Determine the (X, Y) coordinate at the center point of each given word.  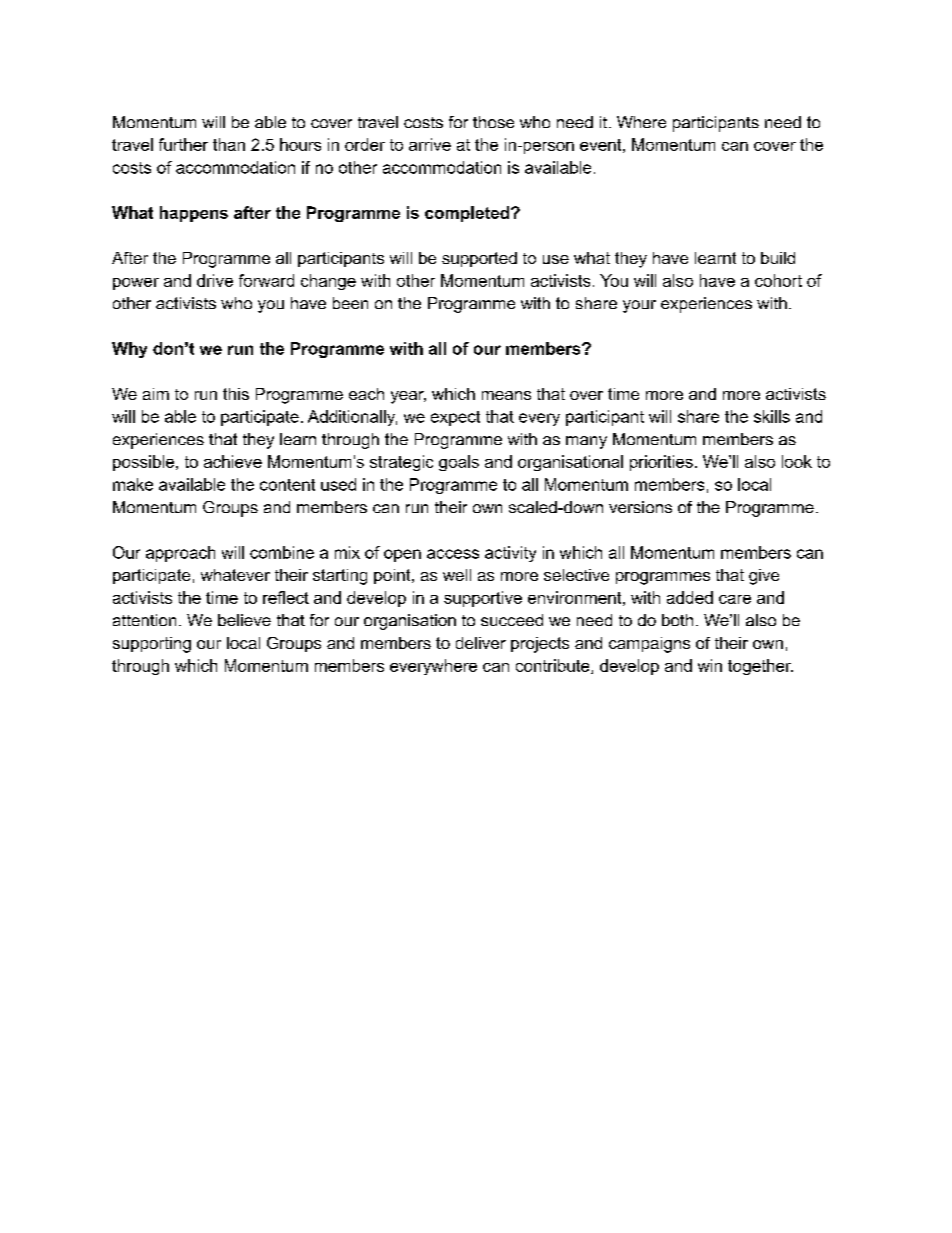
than (229, 144)
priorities (661, 463)
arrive (430, 144)
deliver (481, 643)
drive (215, 280)
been (350, 303)
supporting (152, 645)
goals (459, 463)
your (639, 306)
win (710, 665)
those (493, 122)
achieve (233, 461)
